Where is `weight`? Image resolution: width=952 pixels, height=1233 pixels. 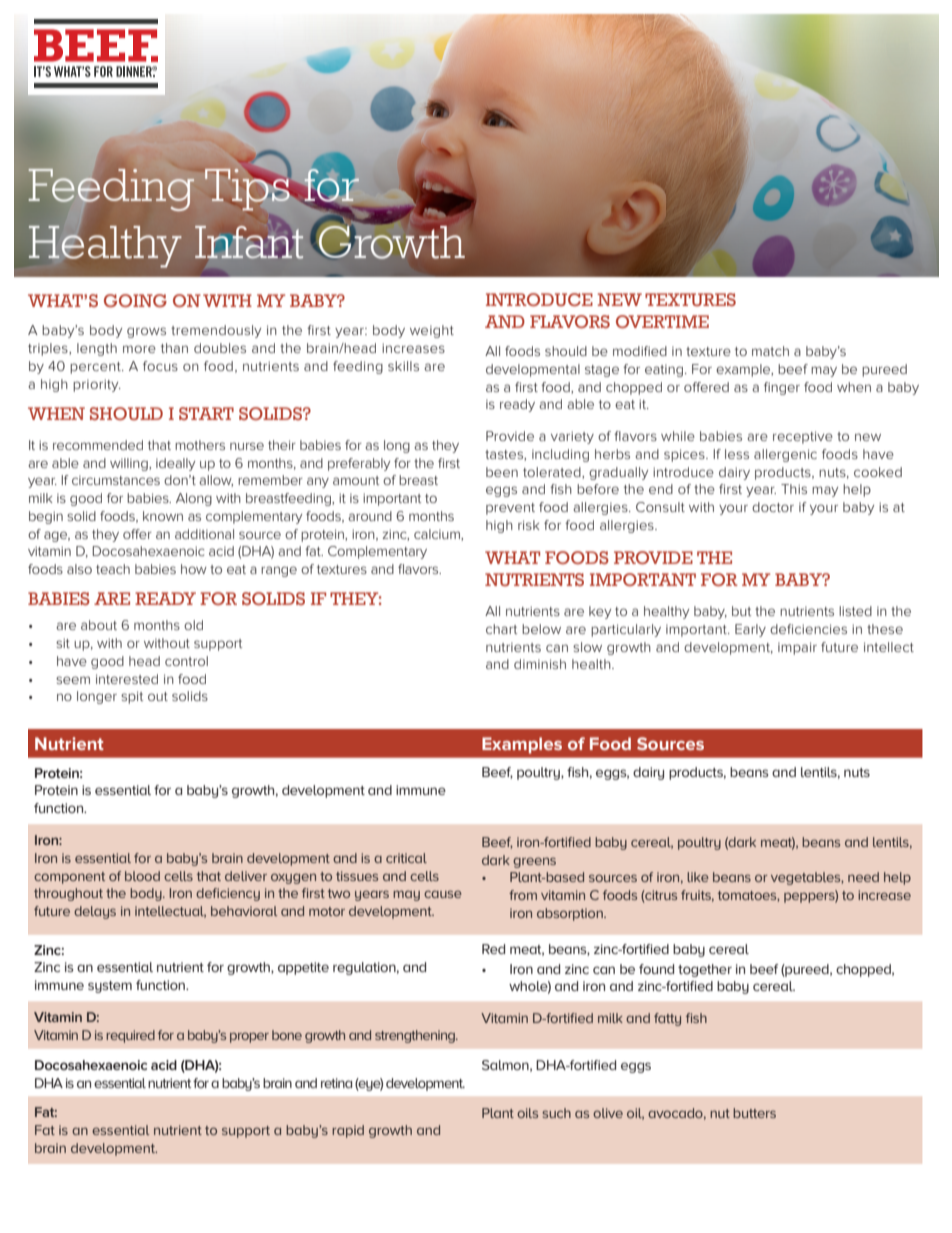
weight is located at coordinates (432, 331).
